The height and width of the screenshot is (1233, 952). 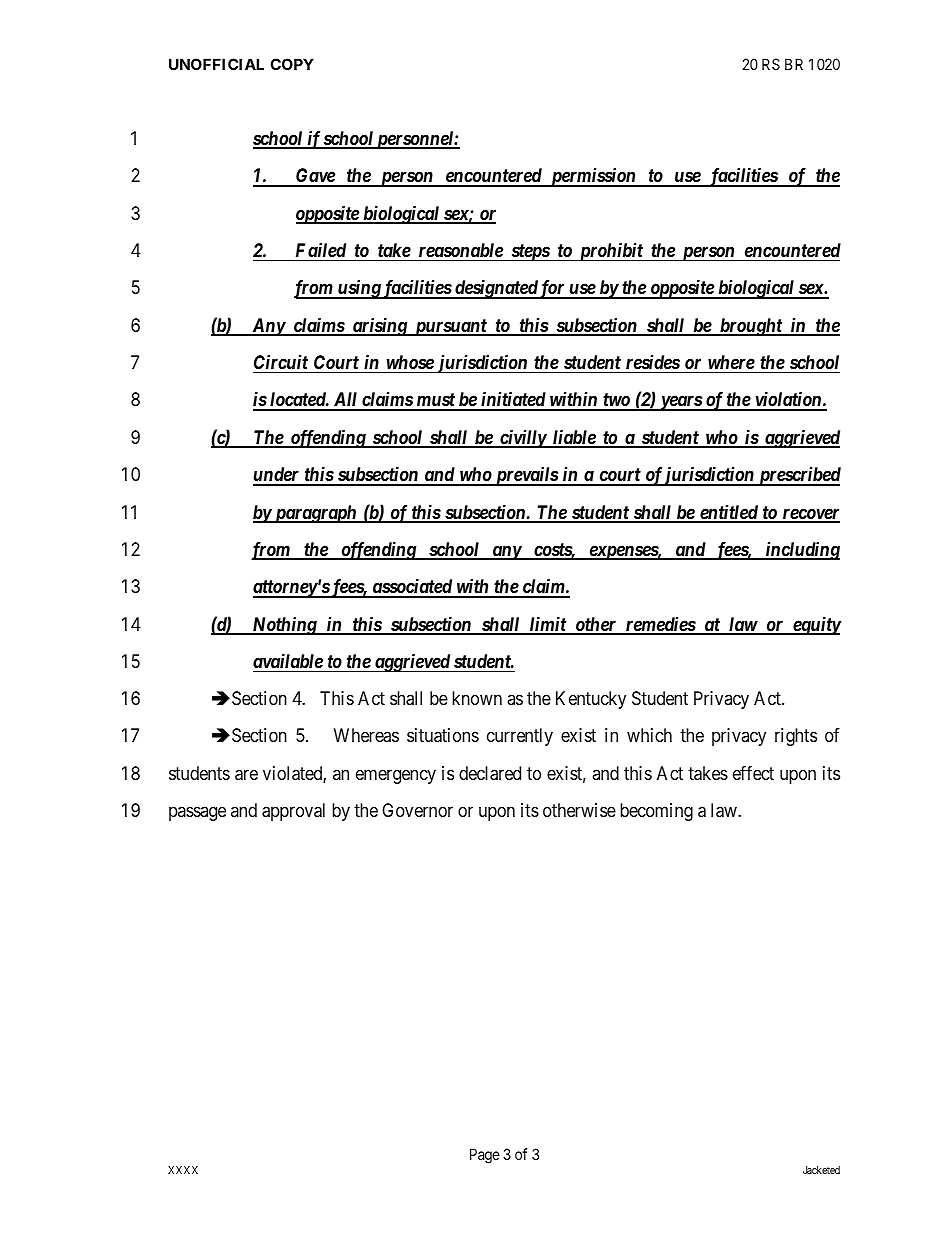 I want to click on becoming, so click(x=656, y=812).
